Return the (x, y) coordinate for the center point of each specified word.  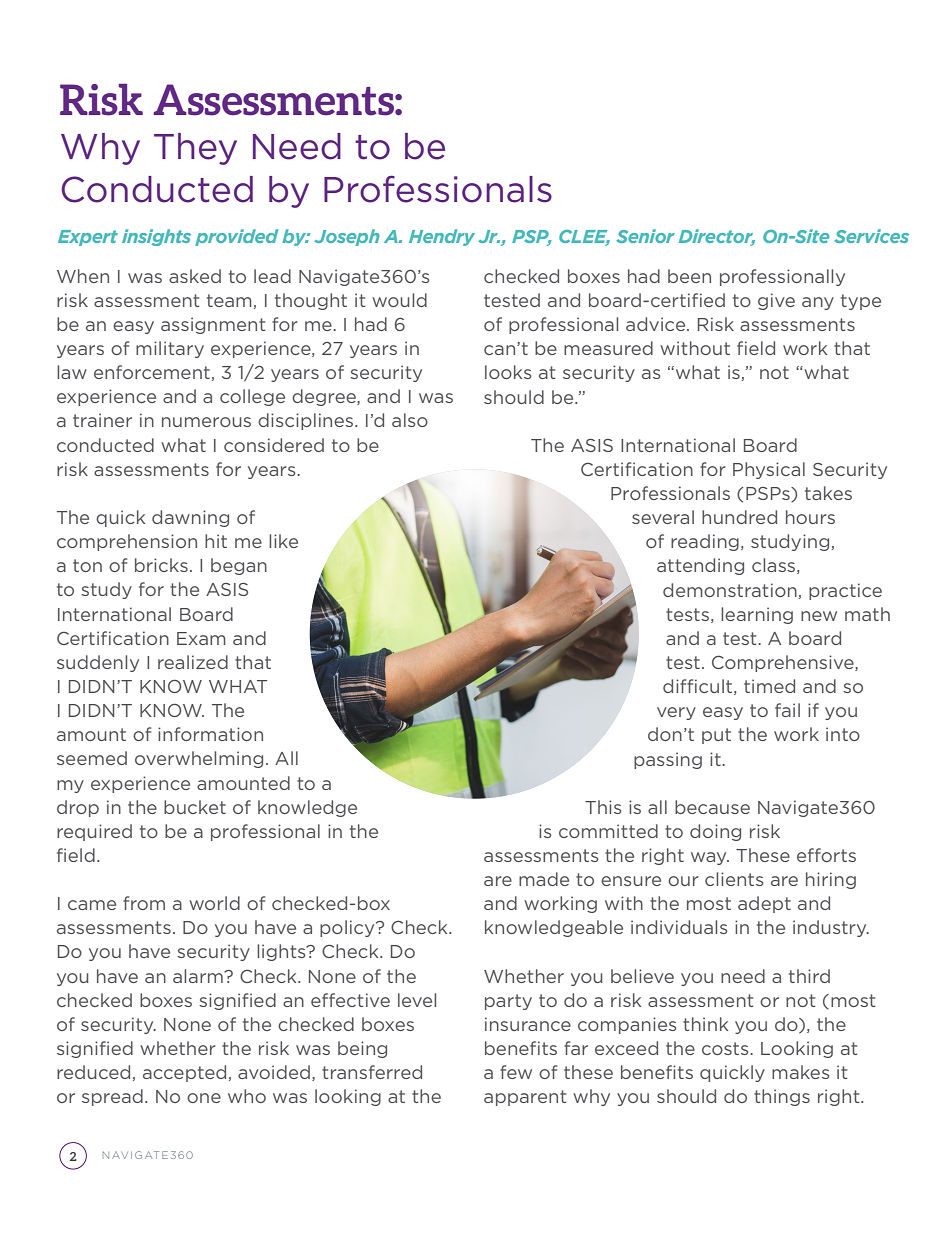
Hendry (442, 237)
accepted (184, 1073)
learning (757, 615)
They (195, 149)
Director (717, 237)
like (283, 541)
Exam (201, 638)
